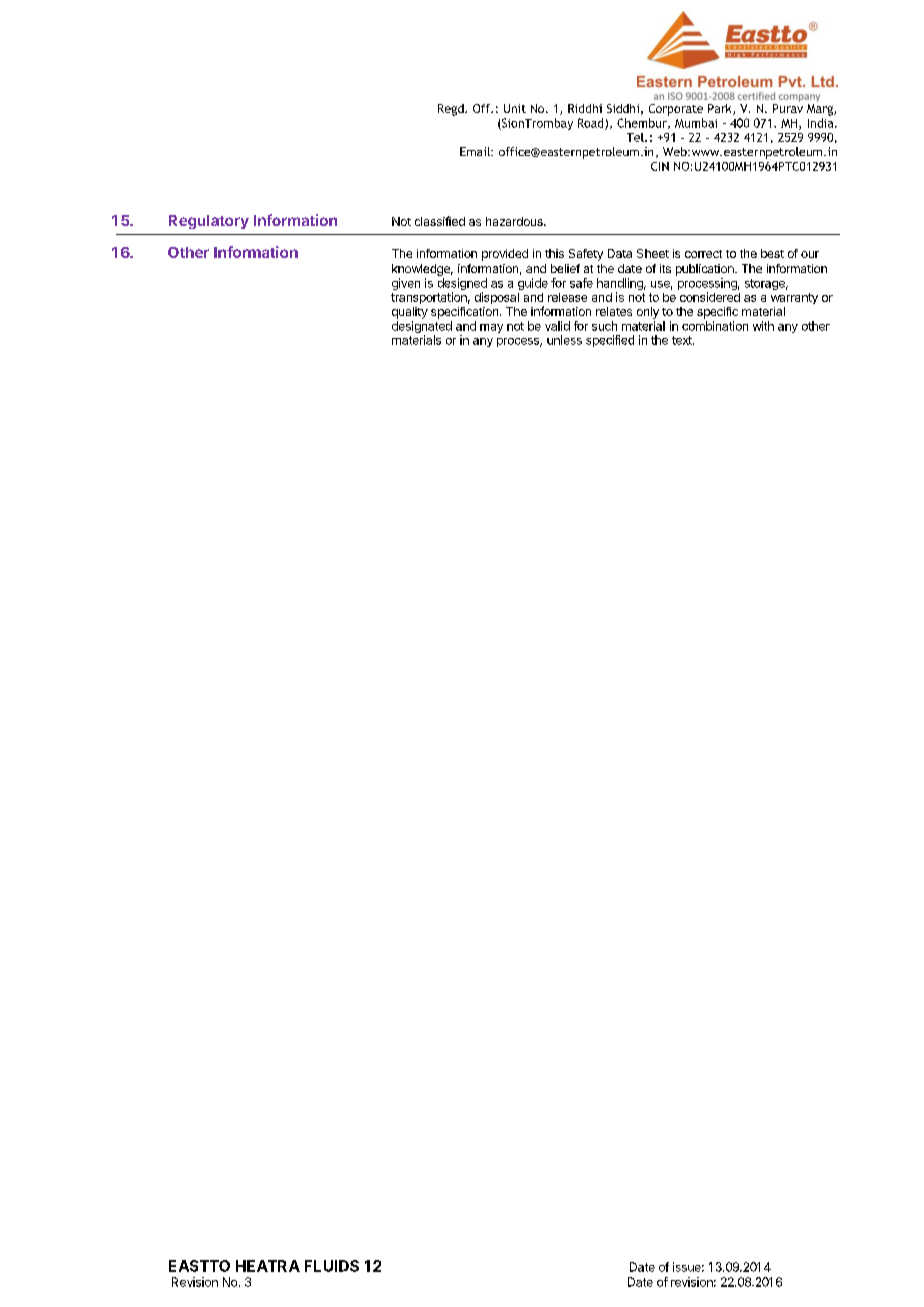 The height and width of the document is (1307, 924). What do you see at coordinates (410, 313) in the document?
I see `quality` at bounding box center [410, 313].
